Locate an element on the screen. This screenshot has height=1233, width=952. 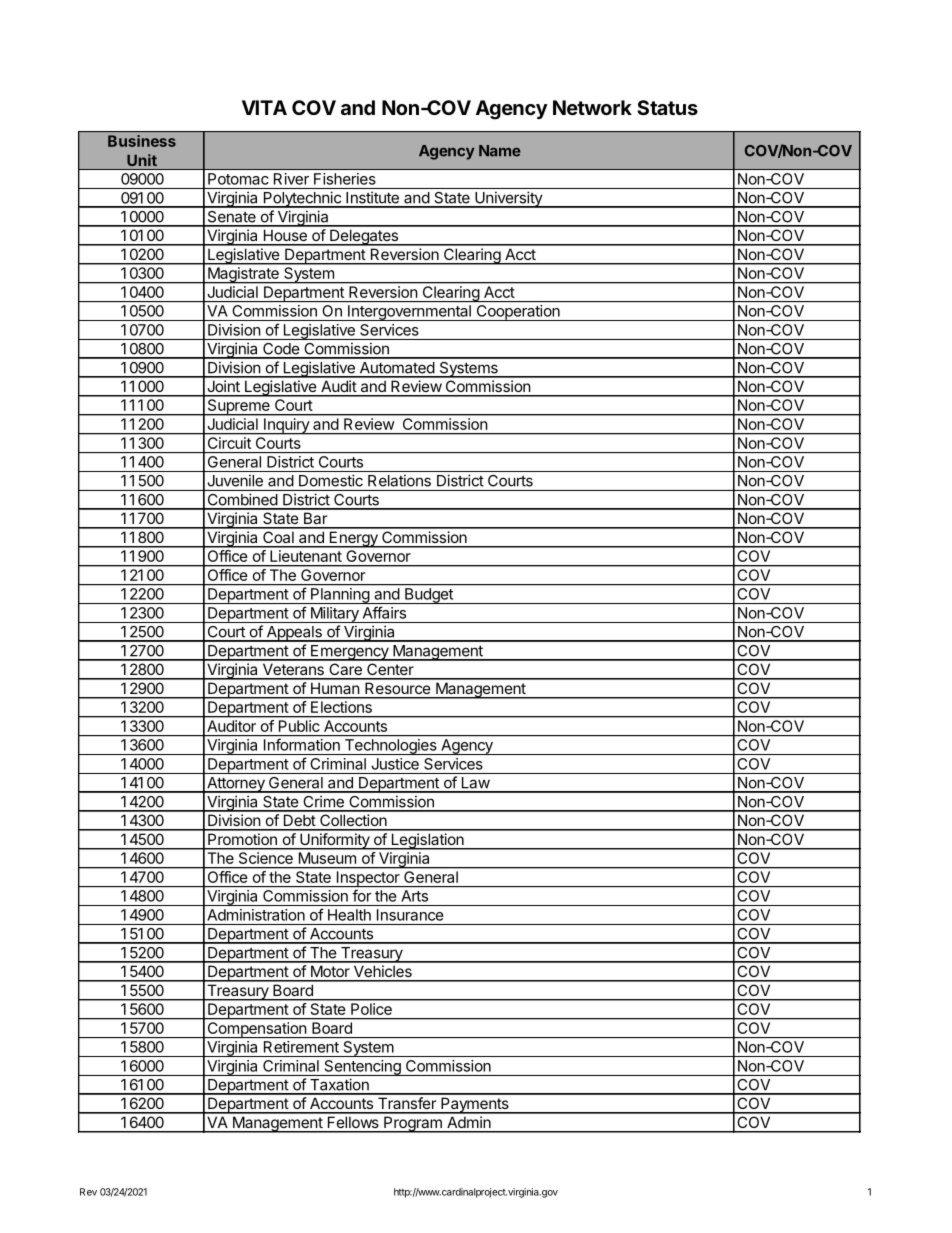
Planning is located at coordinates (340, 596).
